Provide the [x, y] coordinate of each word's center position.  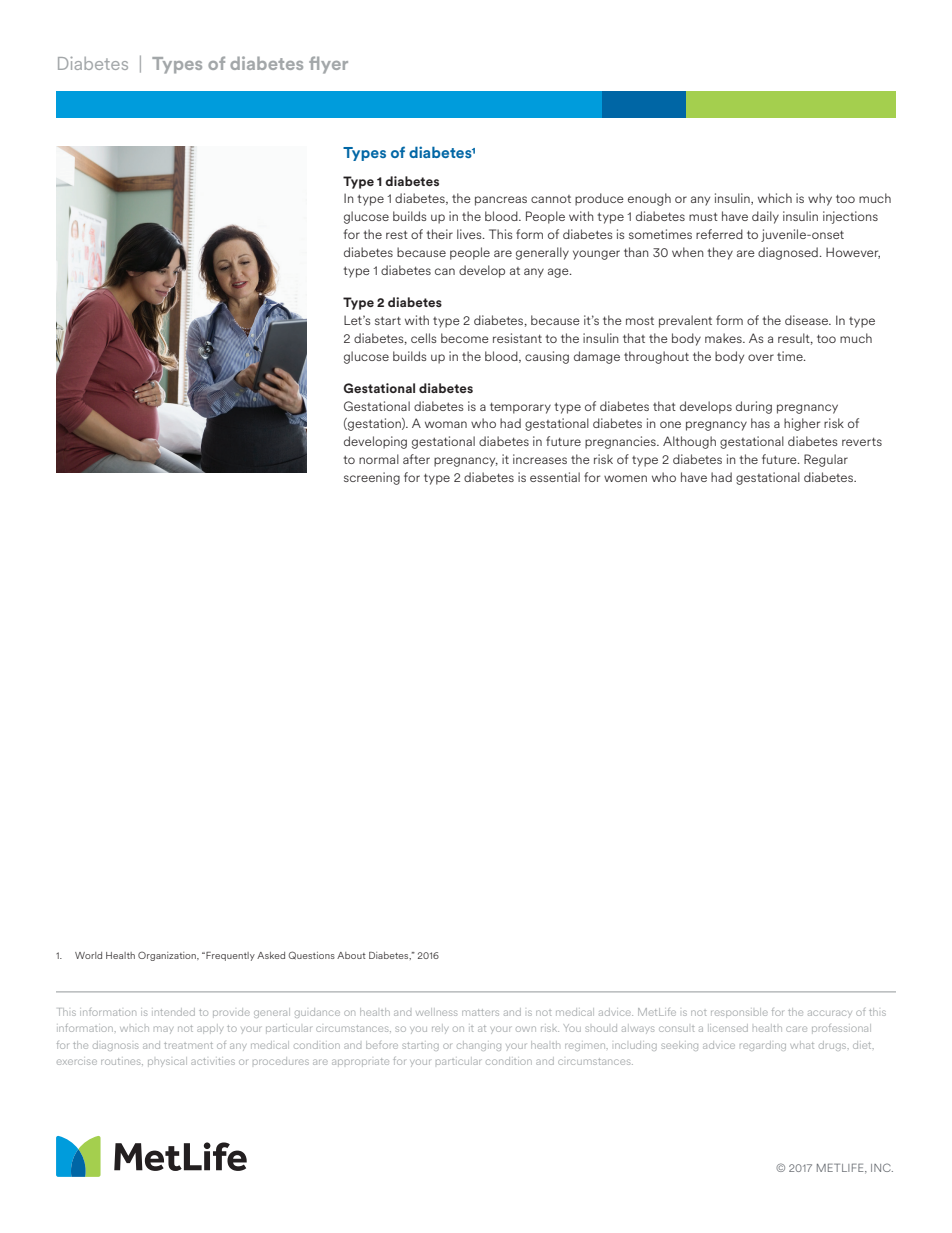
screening [372, 478]
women [625, 478]
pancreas [501, 201]
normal [379, 459]
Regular [826, 460]
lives [470, 234]
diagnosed [788, 253]
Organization [168, 956]
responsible [739, 1013]
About [351, 955]
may [163, 1030]
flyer [328, 65]
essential [555, 477]
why [820, 199]
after [416, 459]
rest [397, 235]
